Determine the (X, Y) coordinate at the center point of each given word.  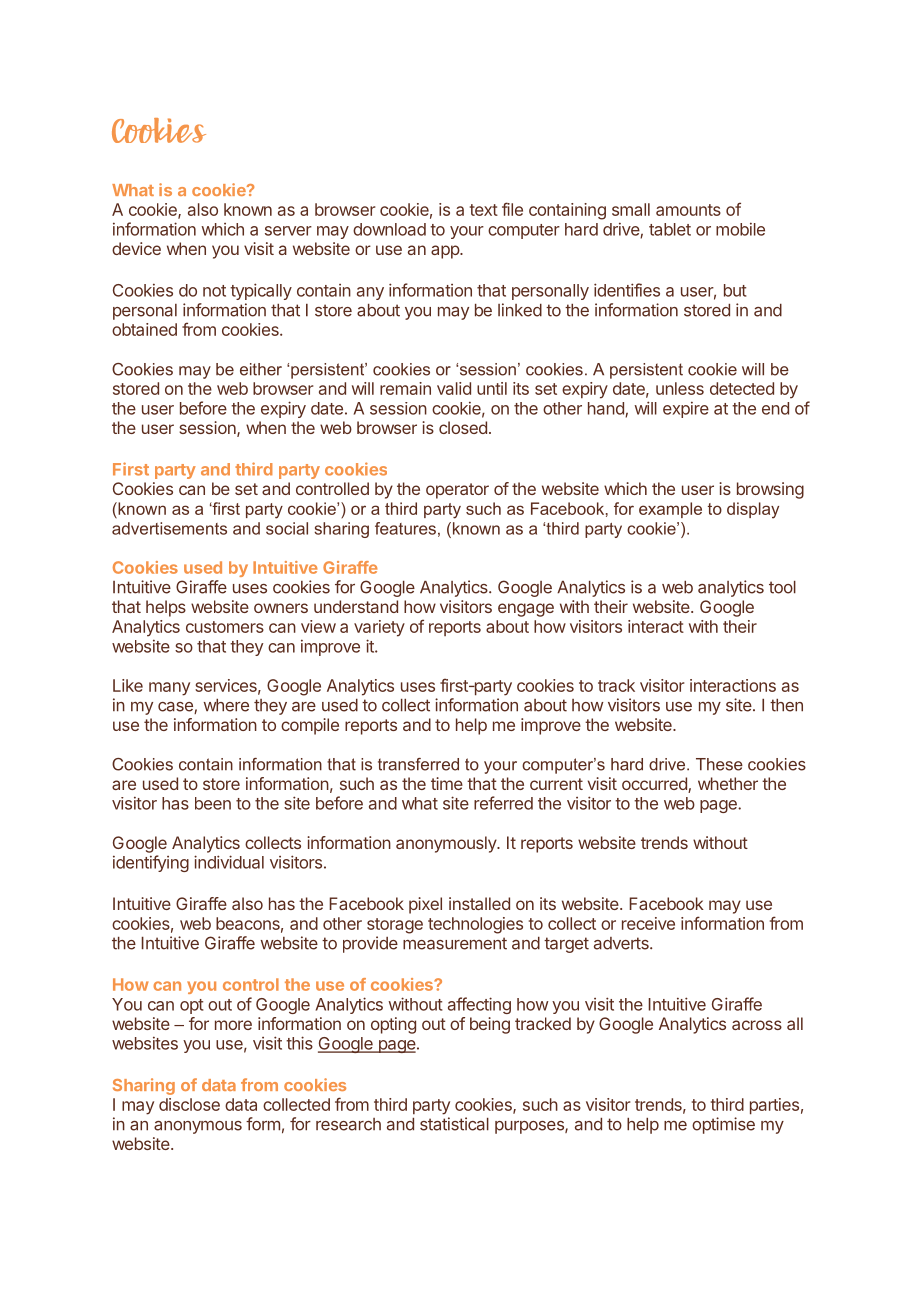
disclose (189, 1104)
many (169, 689)
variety (379, 628)
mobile (740, 229)
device (136, 248)
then (786, 705)
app (446, 252)
